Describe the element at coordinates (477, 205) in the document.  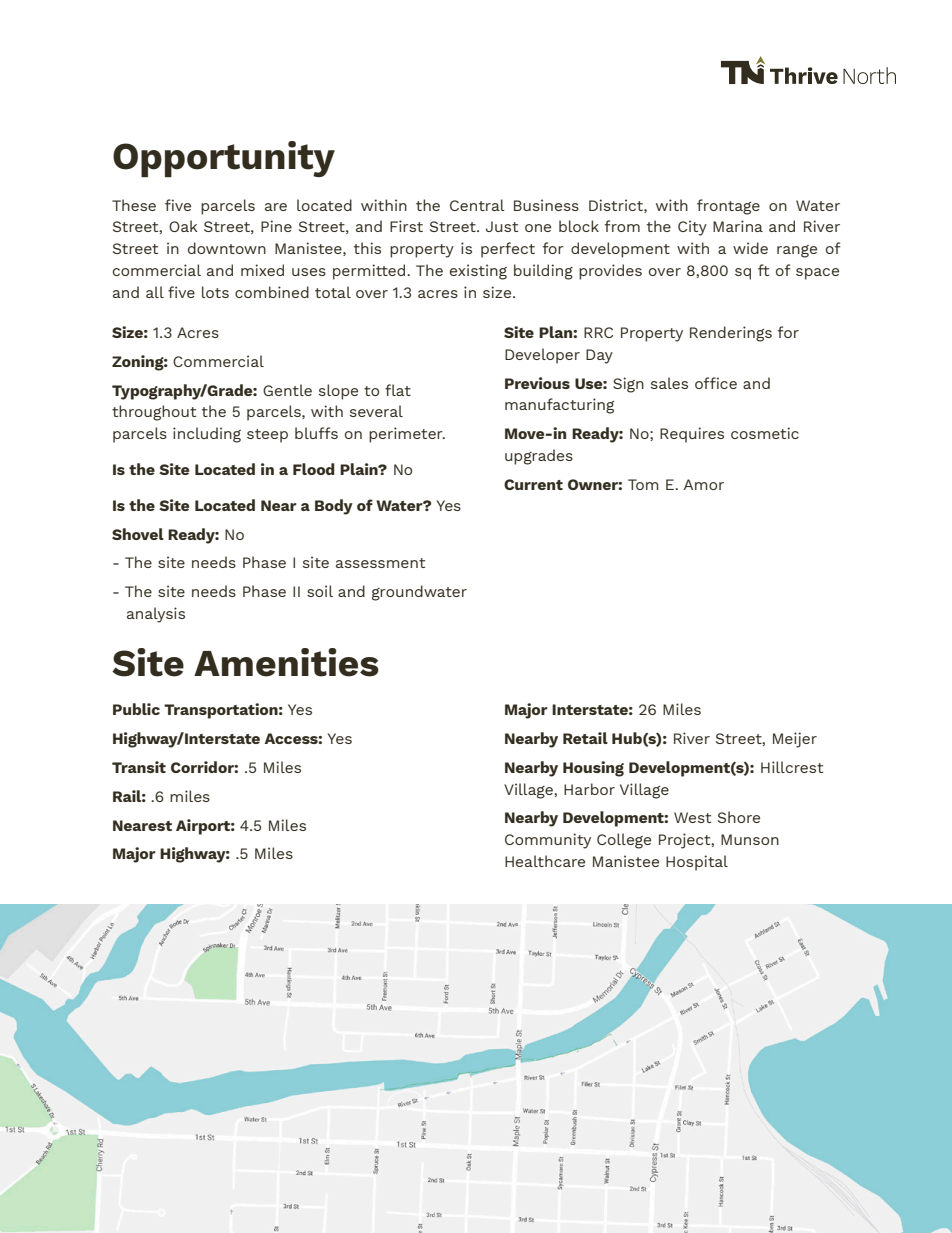
I see `Central` at that location.
